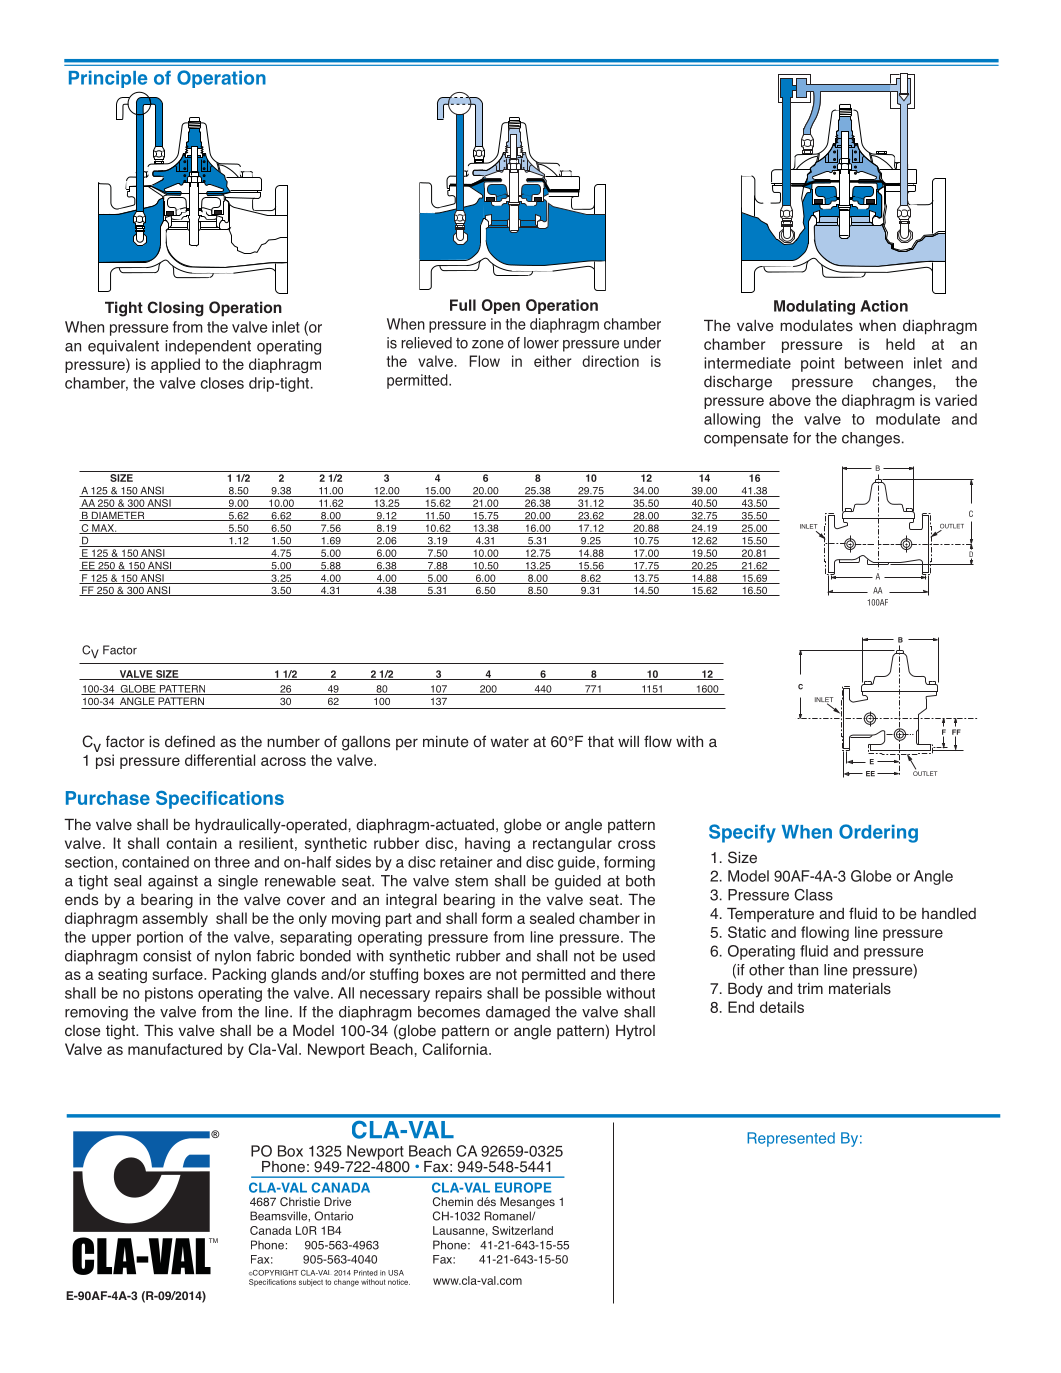 The image size is (1061, 1373). Describe the element at coordinates (178, 974) in the screenshot. I see `surface` at that location.
